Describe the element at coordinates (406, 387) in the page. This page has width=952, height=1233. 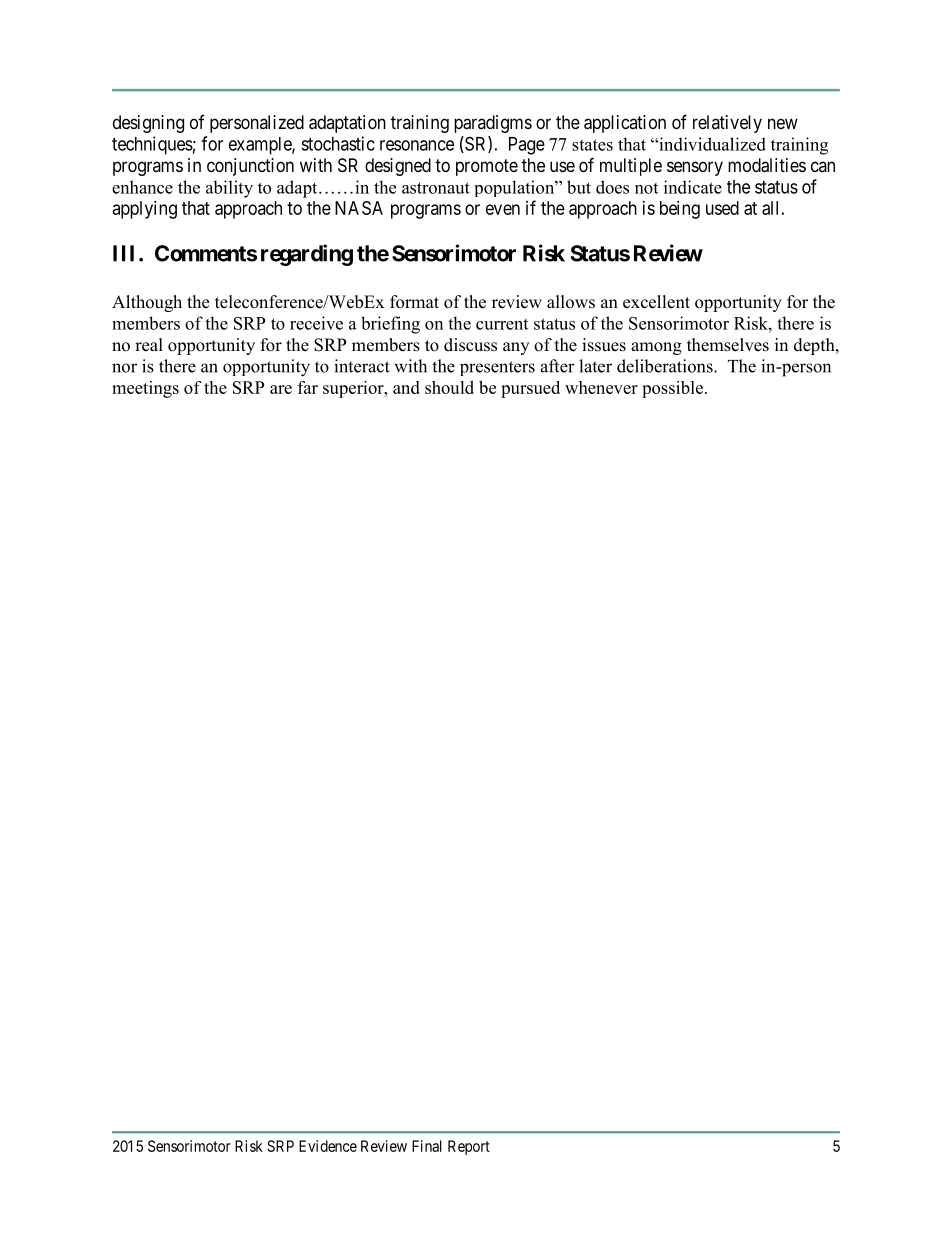
I see `and` at that location.
